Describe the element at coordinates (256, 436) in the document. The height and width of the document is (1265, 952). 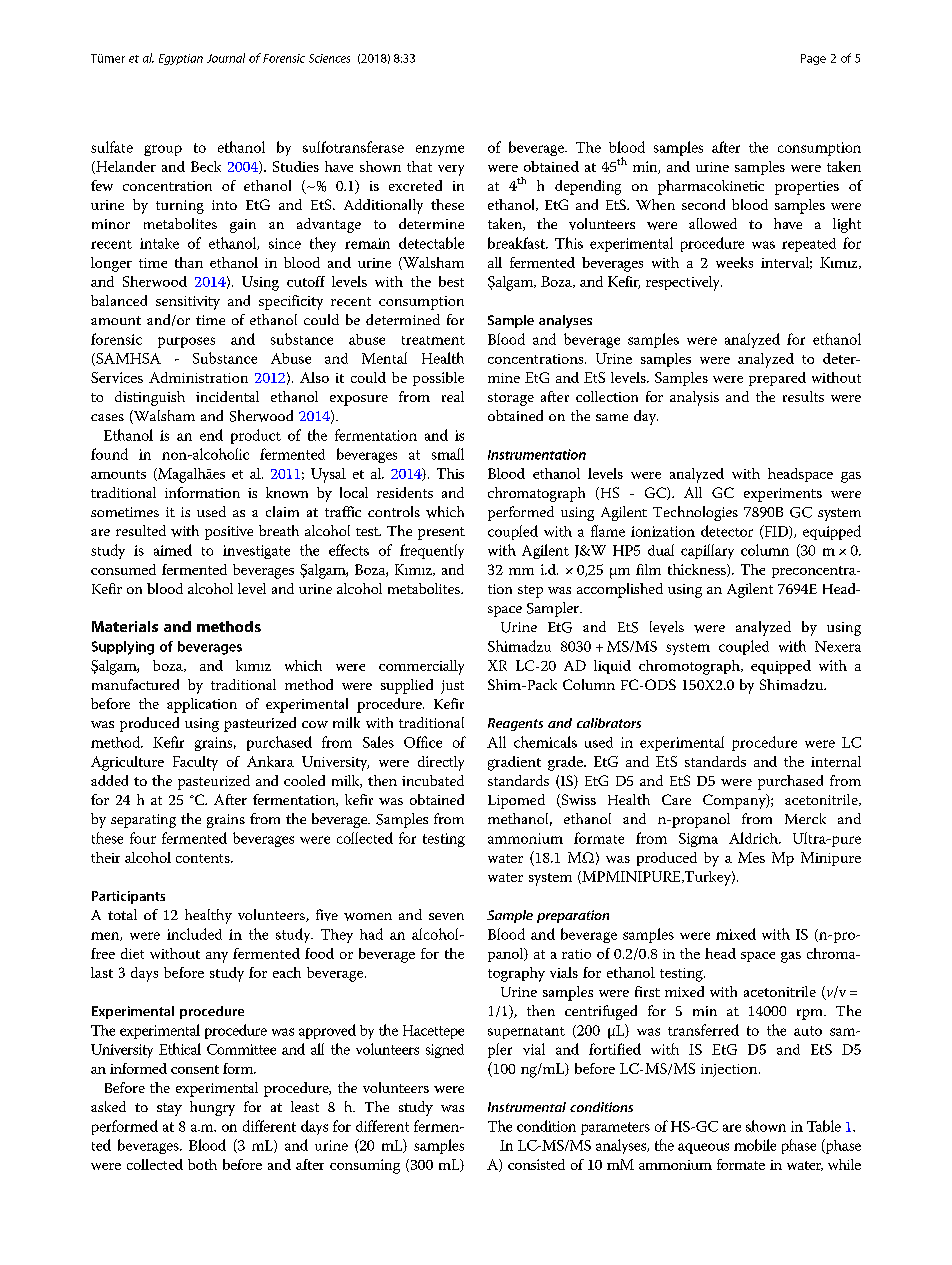
I see `product` at that location.
